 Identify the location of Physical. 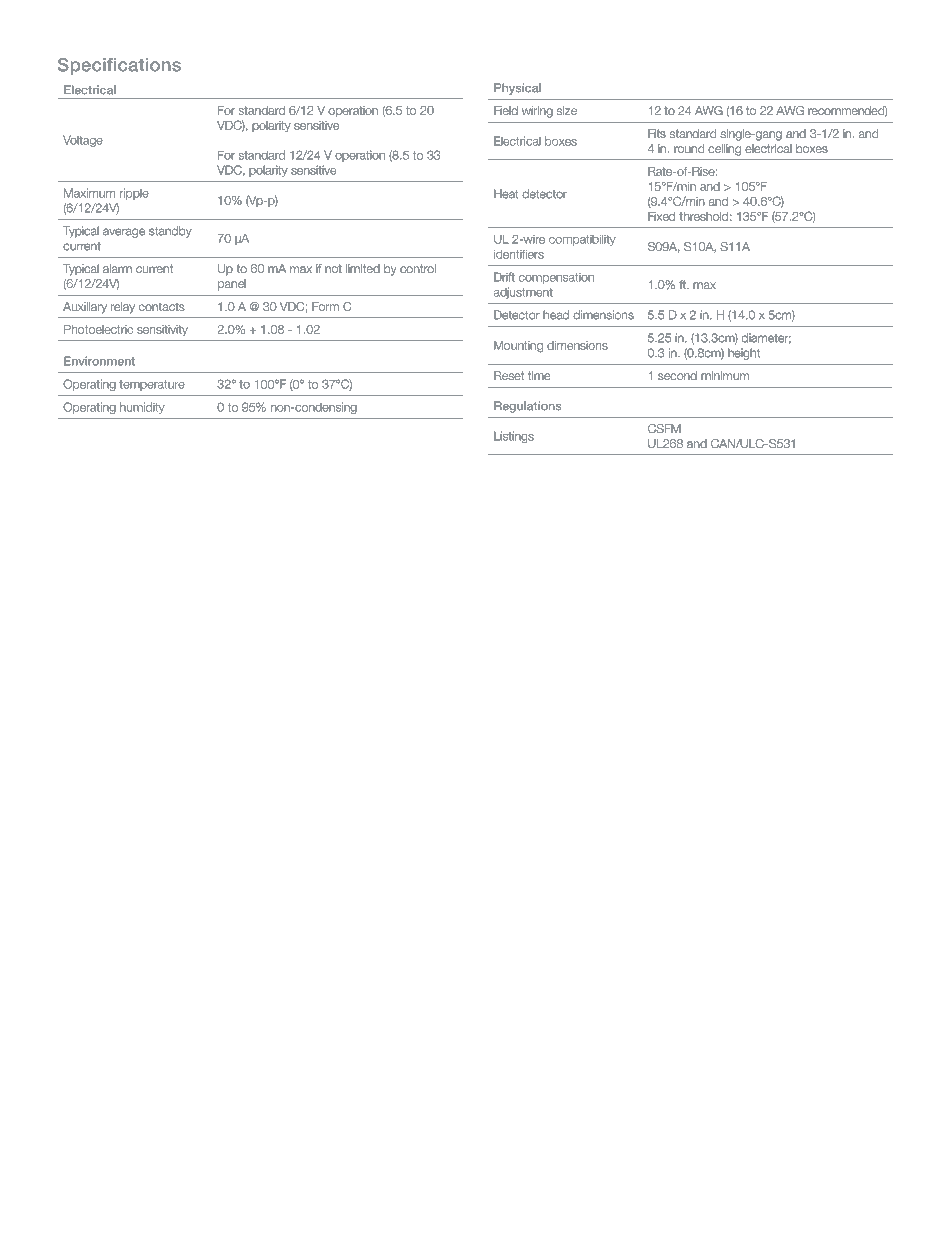
(517, 89).
